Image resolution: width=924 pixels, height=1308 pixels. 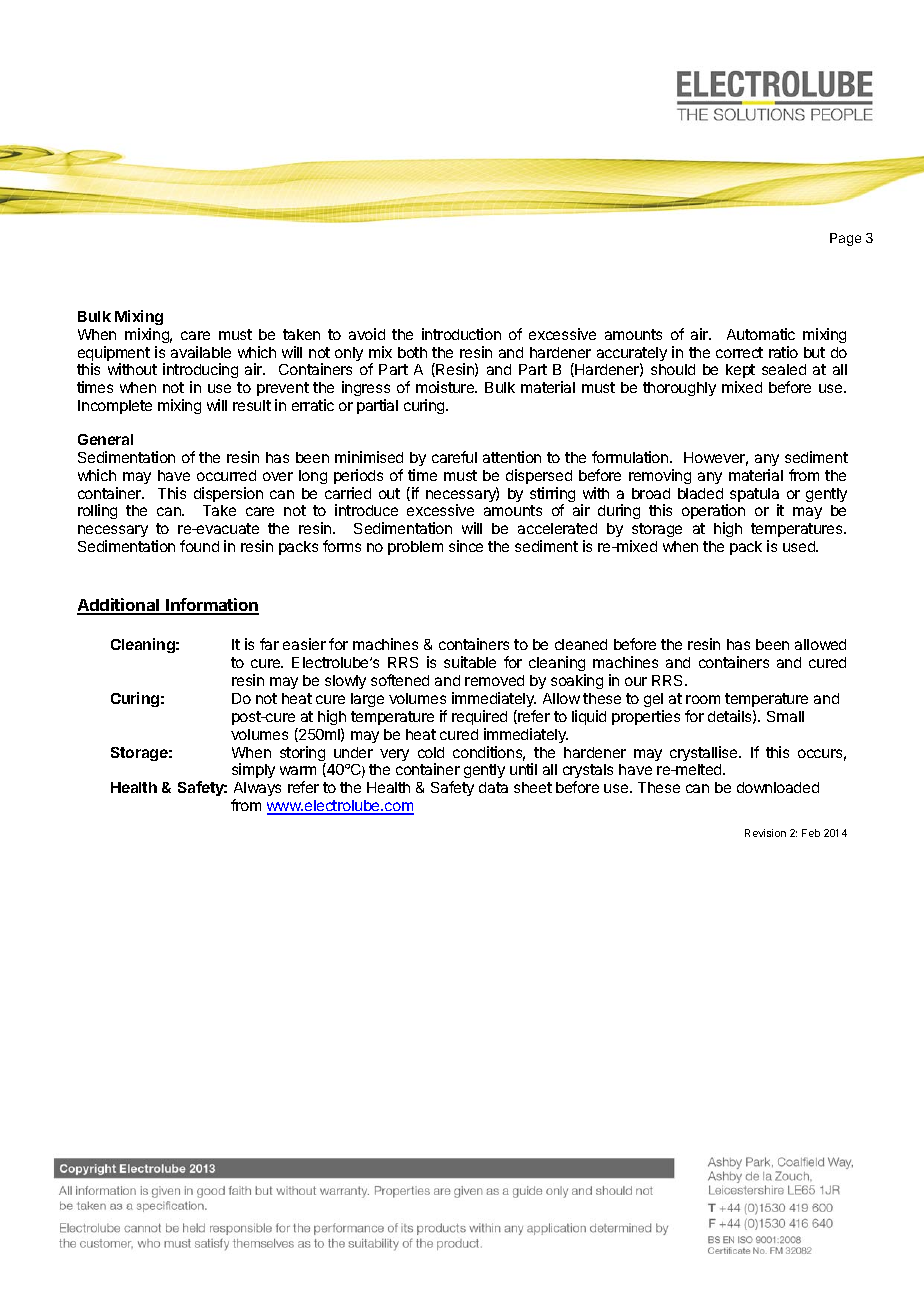 What do you see at coordinates (199, 546) in the document?
I see `found` at bounding box center [199, 546].
